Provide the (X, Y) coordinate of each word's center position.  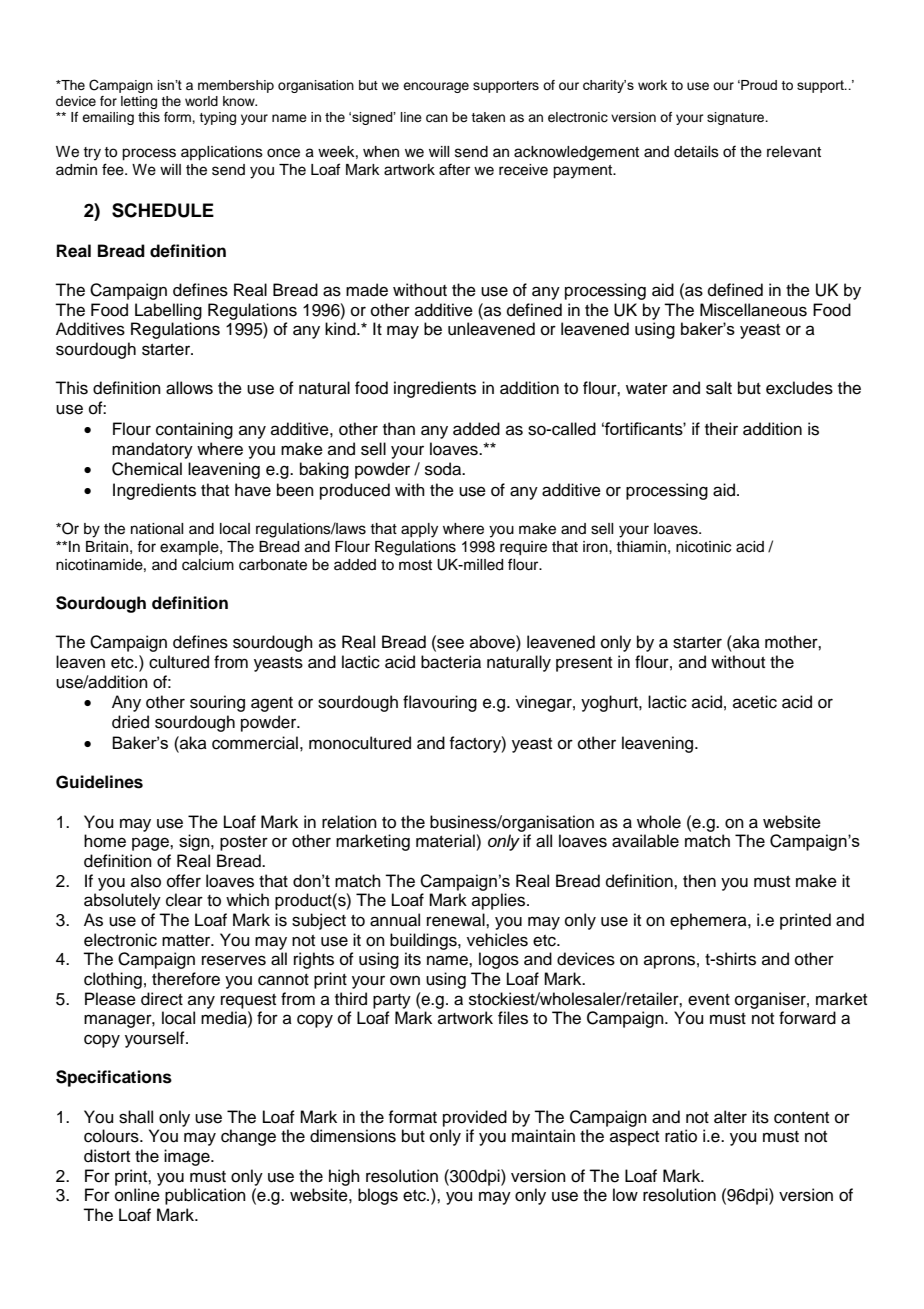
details (696, 152)
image (188, 1157)
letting (139, 102)
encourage (436, 87)
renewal (457, 920)
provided (475, 1118)
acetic (755, 702)
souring (217, 703)
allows (189, 388)
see (449, 644)
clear (184, 900)
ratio (681, 1136)
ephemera (709, 921)
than (399, 429)
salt (719, 388)
